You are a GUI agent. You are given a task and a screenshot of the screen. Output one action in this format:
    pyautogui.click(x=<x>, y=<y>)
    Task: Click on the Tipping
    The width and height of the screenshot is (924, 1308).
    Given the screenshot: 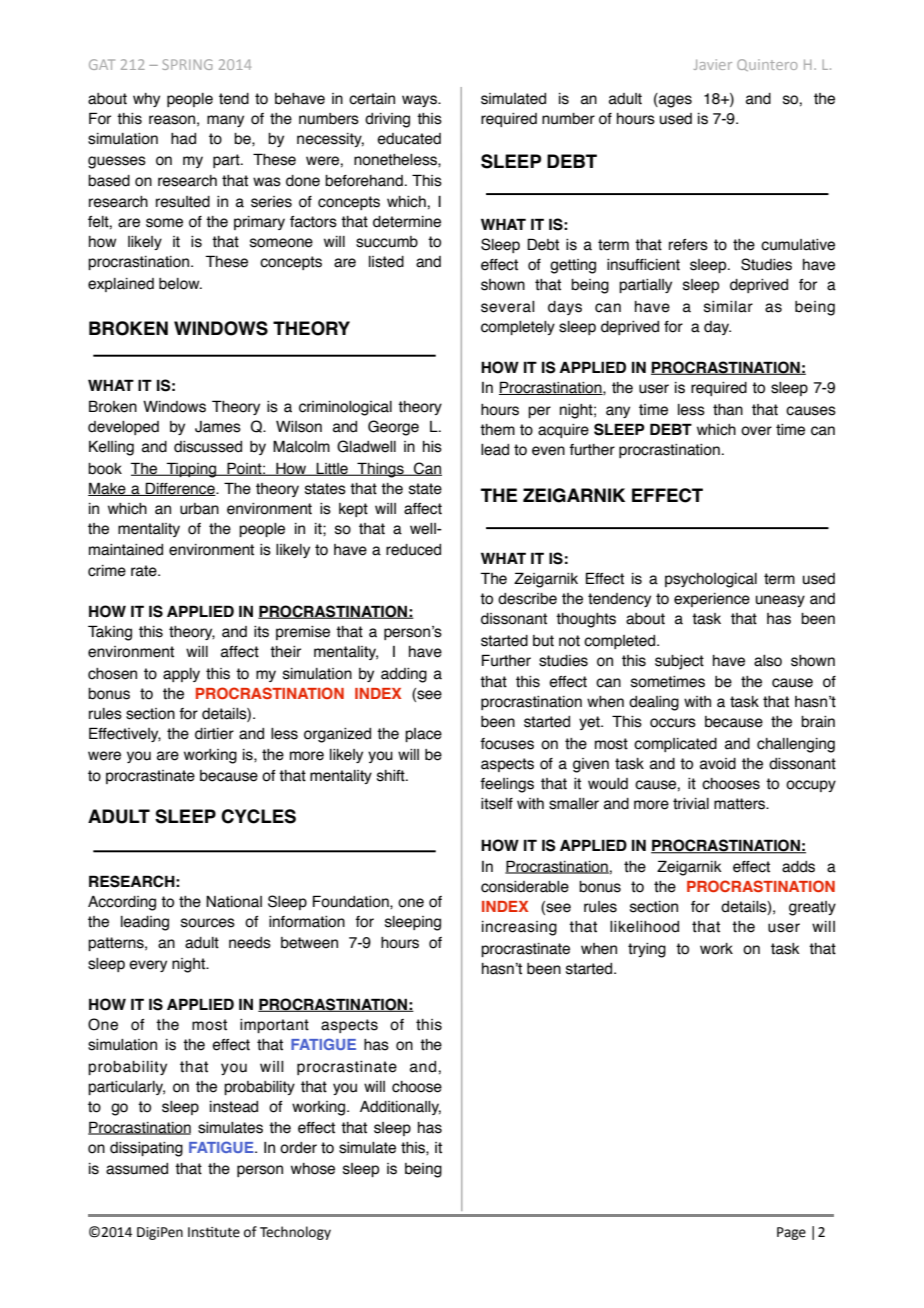 What is the action you would take?
    pyautogui.click(x=191, y=470)
